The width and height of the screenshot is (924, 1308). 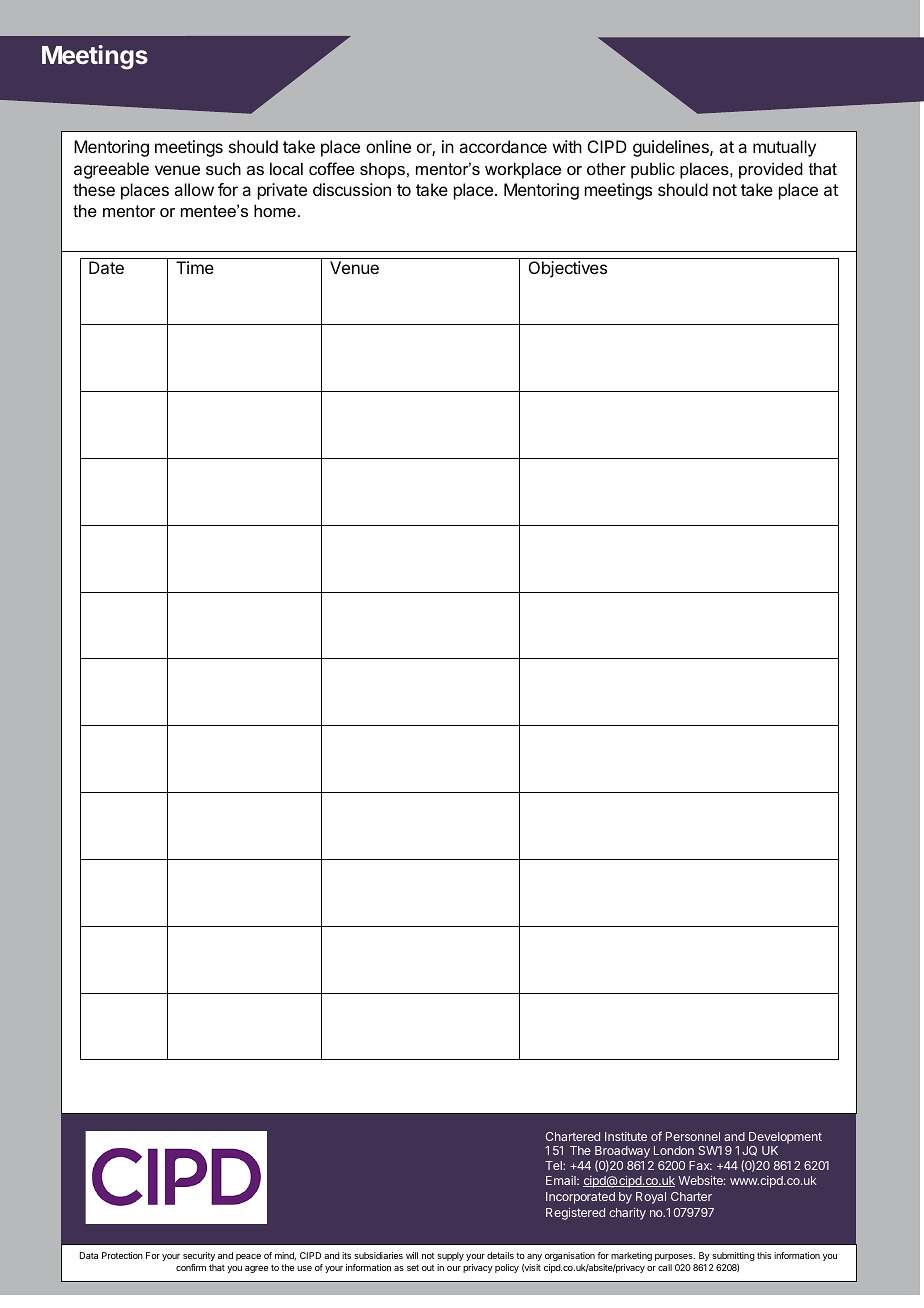 What do you see at coordinates (626, 1136) in the screenshot?
I see `Institute` at bounding box center [626, 1136].
